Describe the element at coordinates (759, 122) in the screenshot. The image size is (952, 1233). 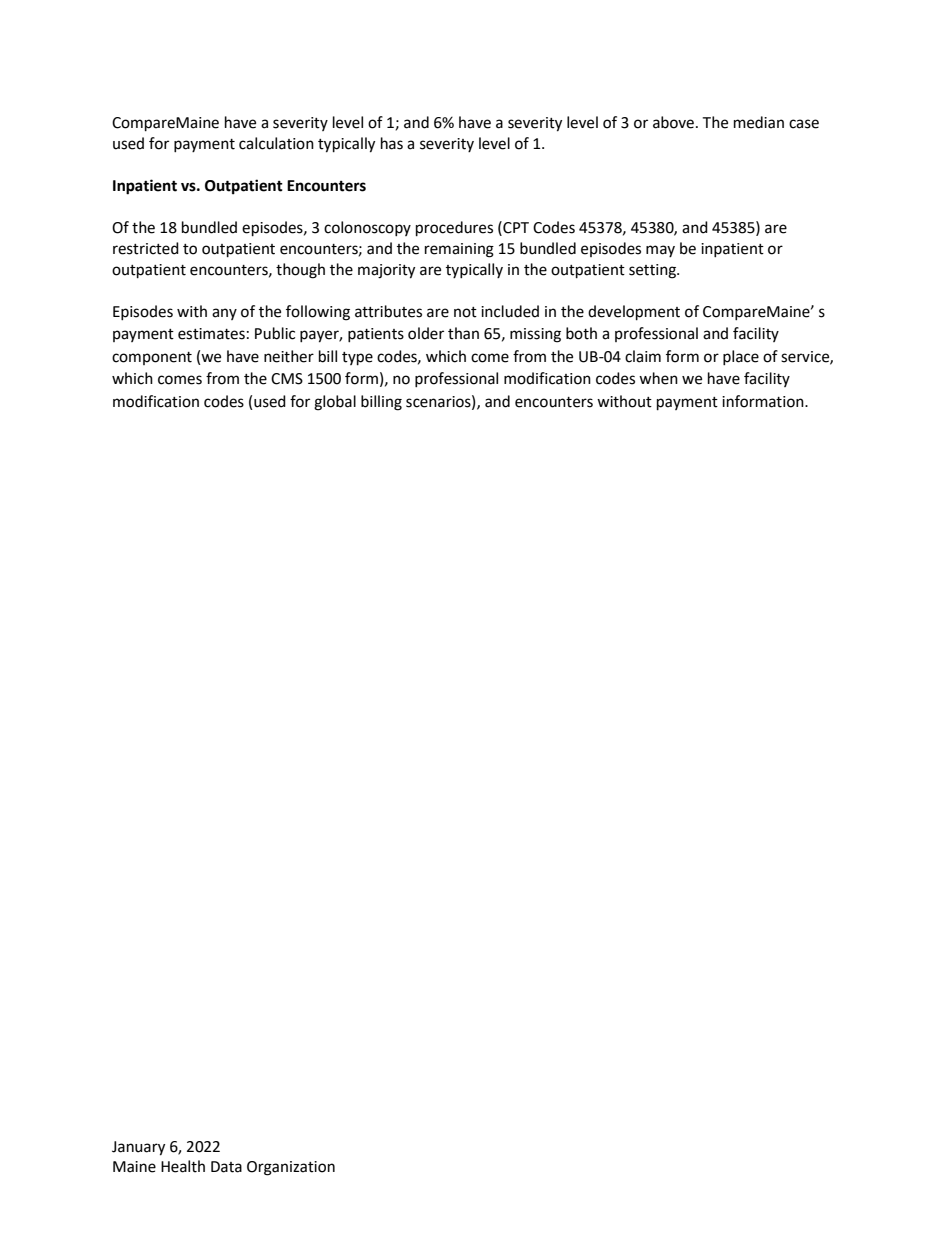
I see `median` at that location.
